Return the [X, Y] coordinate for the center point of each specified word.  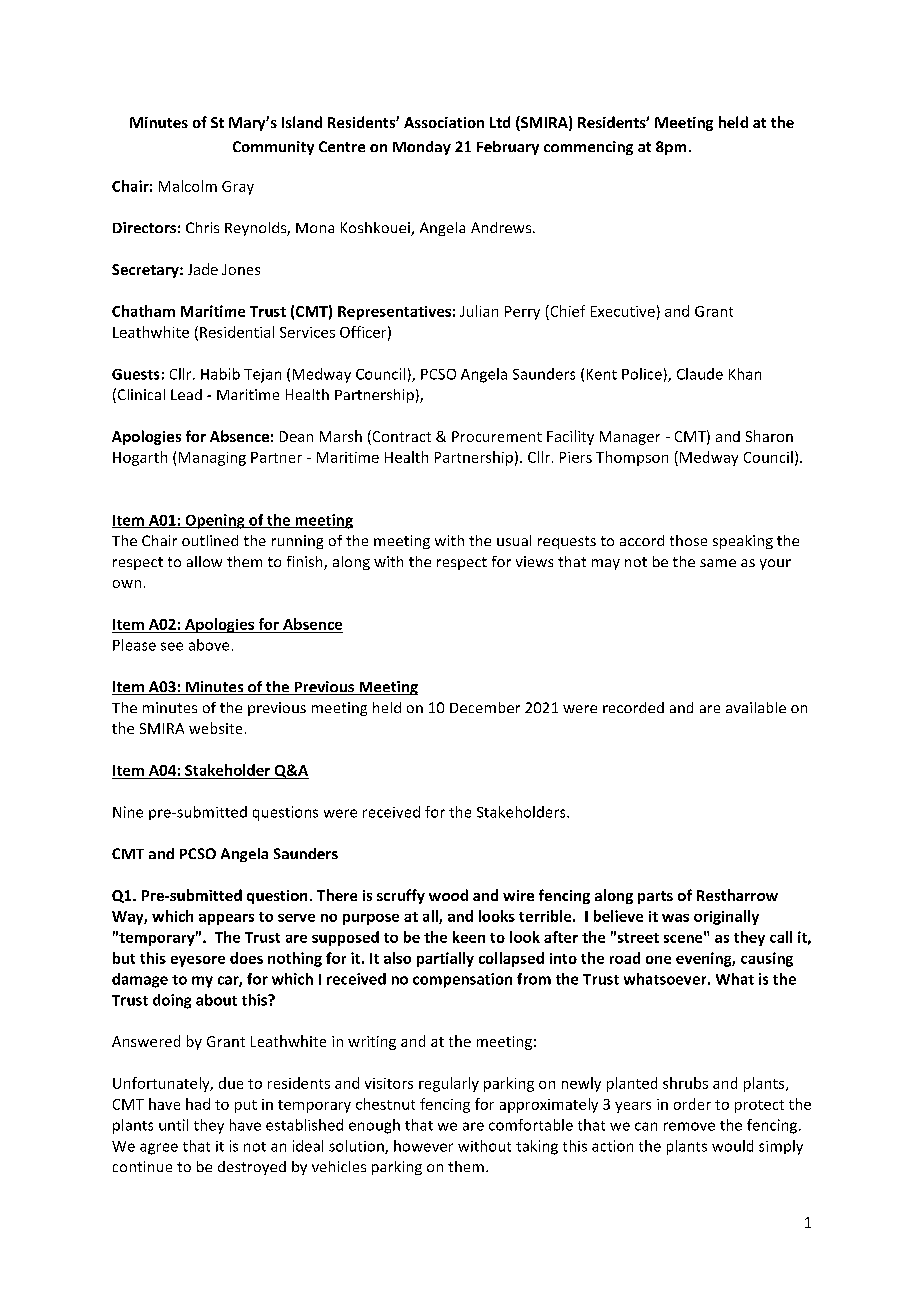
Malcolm [188, 186]
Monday [422, 148]
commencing [588, 148]
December [485, 707]
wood [448, 895]
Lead [186, 394]
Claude [700, 374]
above [209, 645]
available [756, 707]
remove [689, 1126]
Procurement [497, 436]
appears [226, 919]
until [173, 1125]
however [423, 1146]
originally [726, 917]
